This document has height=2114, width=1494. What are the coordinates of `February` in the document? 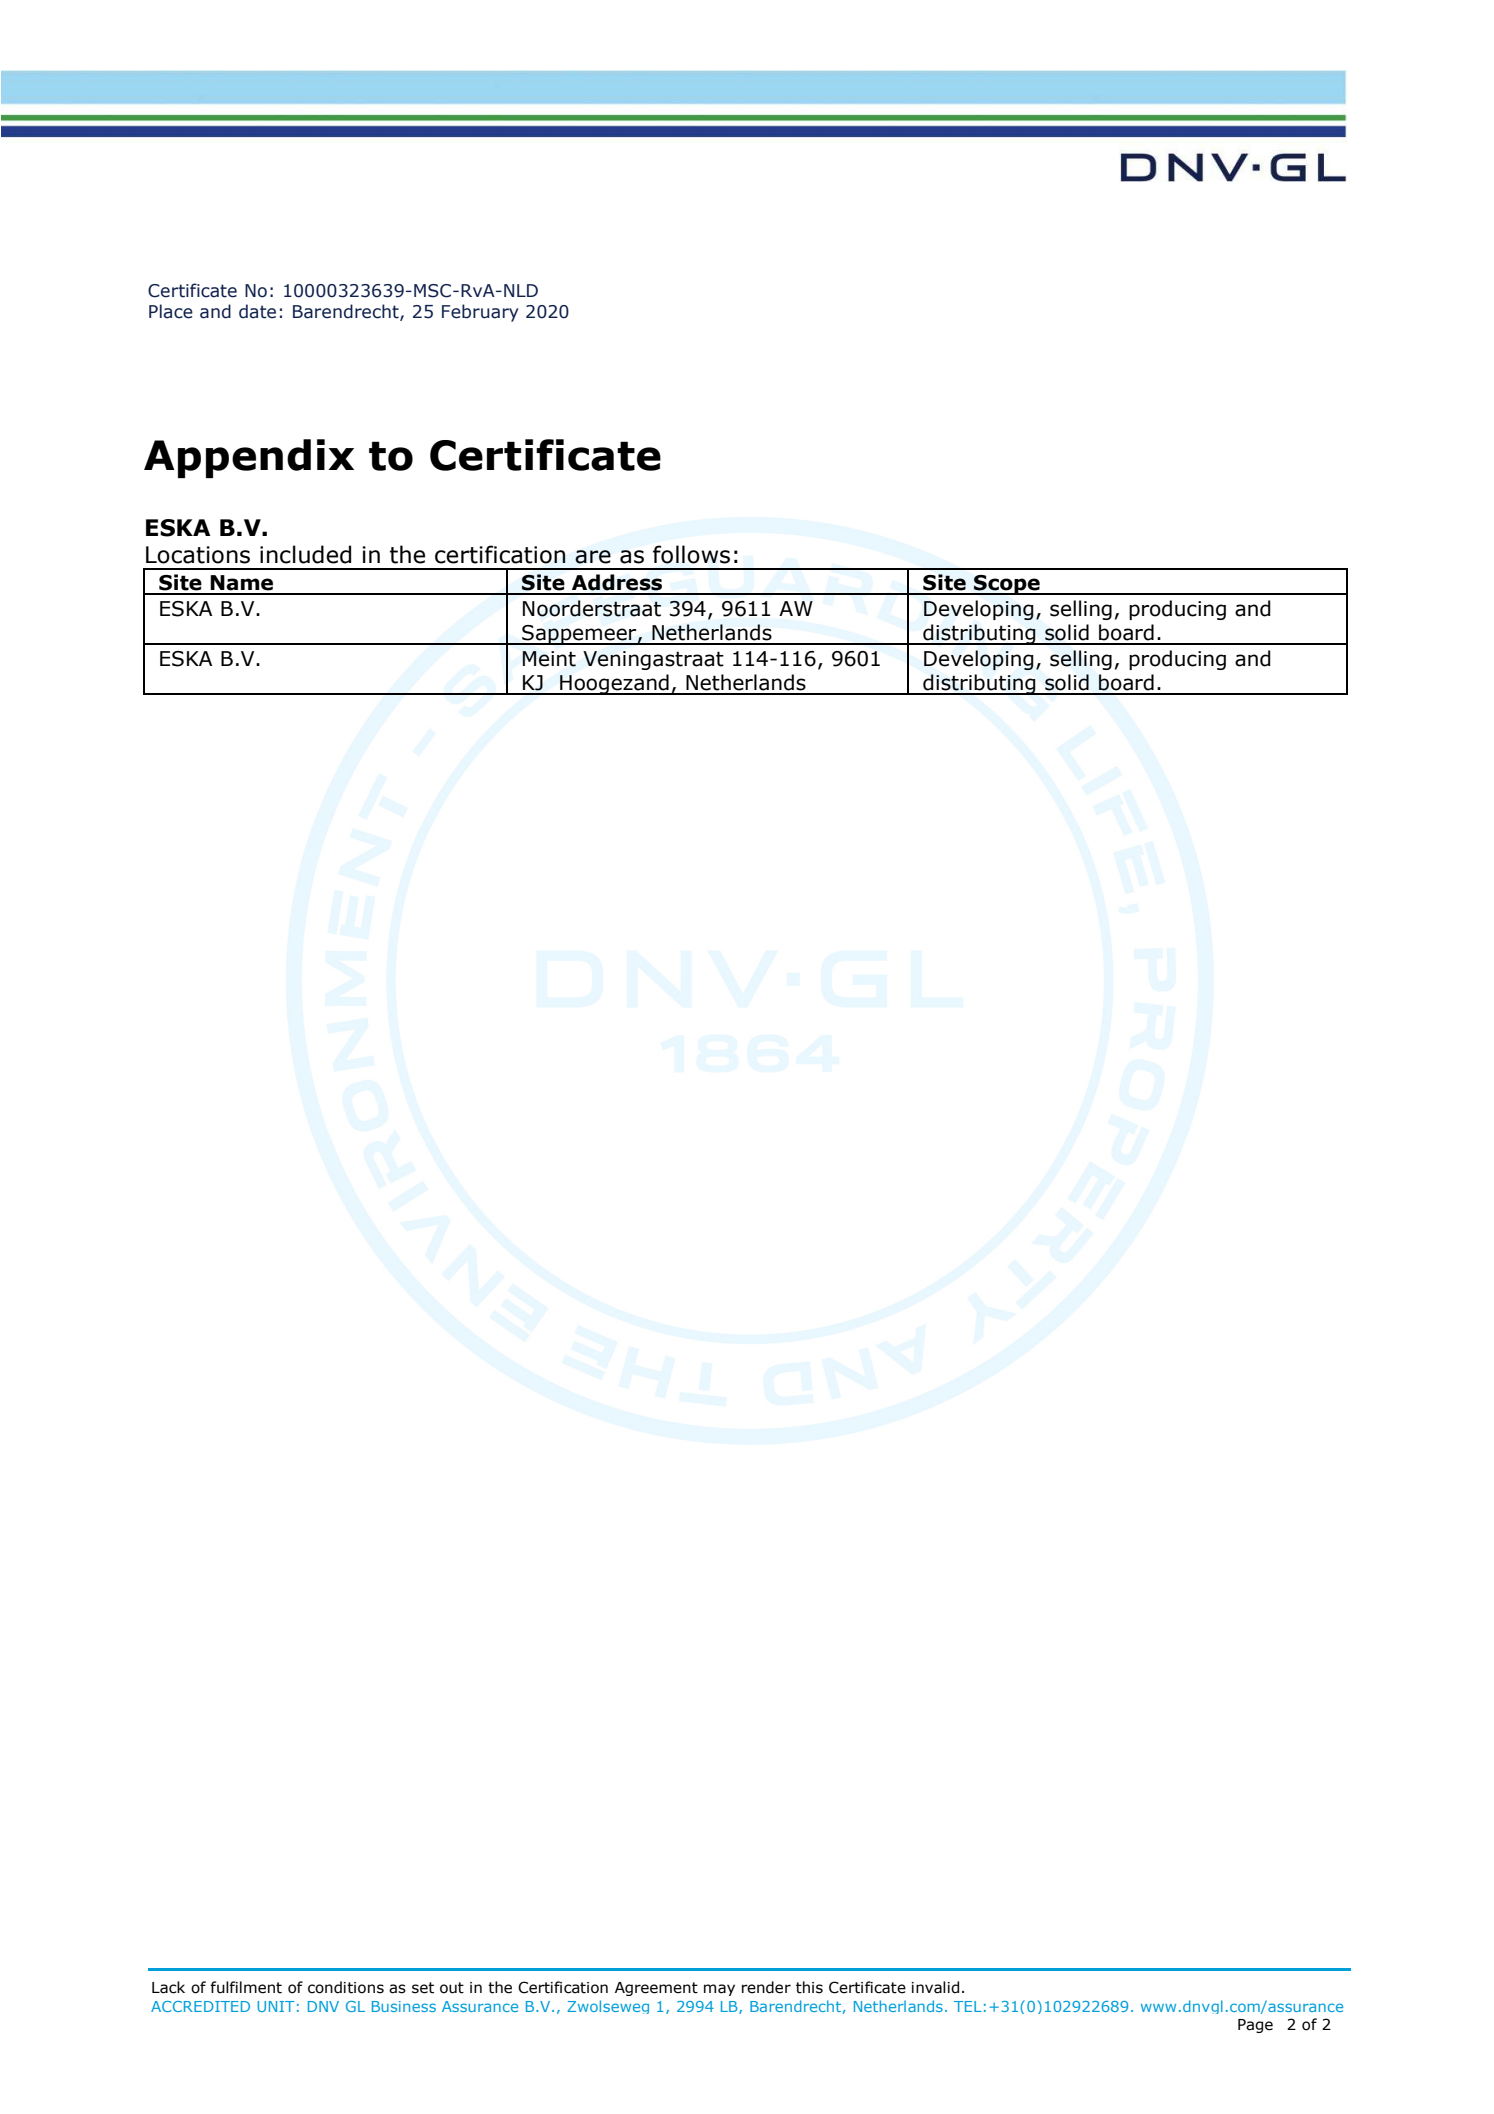 It's located at (480, 313).
